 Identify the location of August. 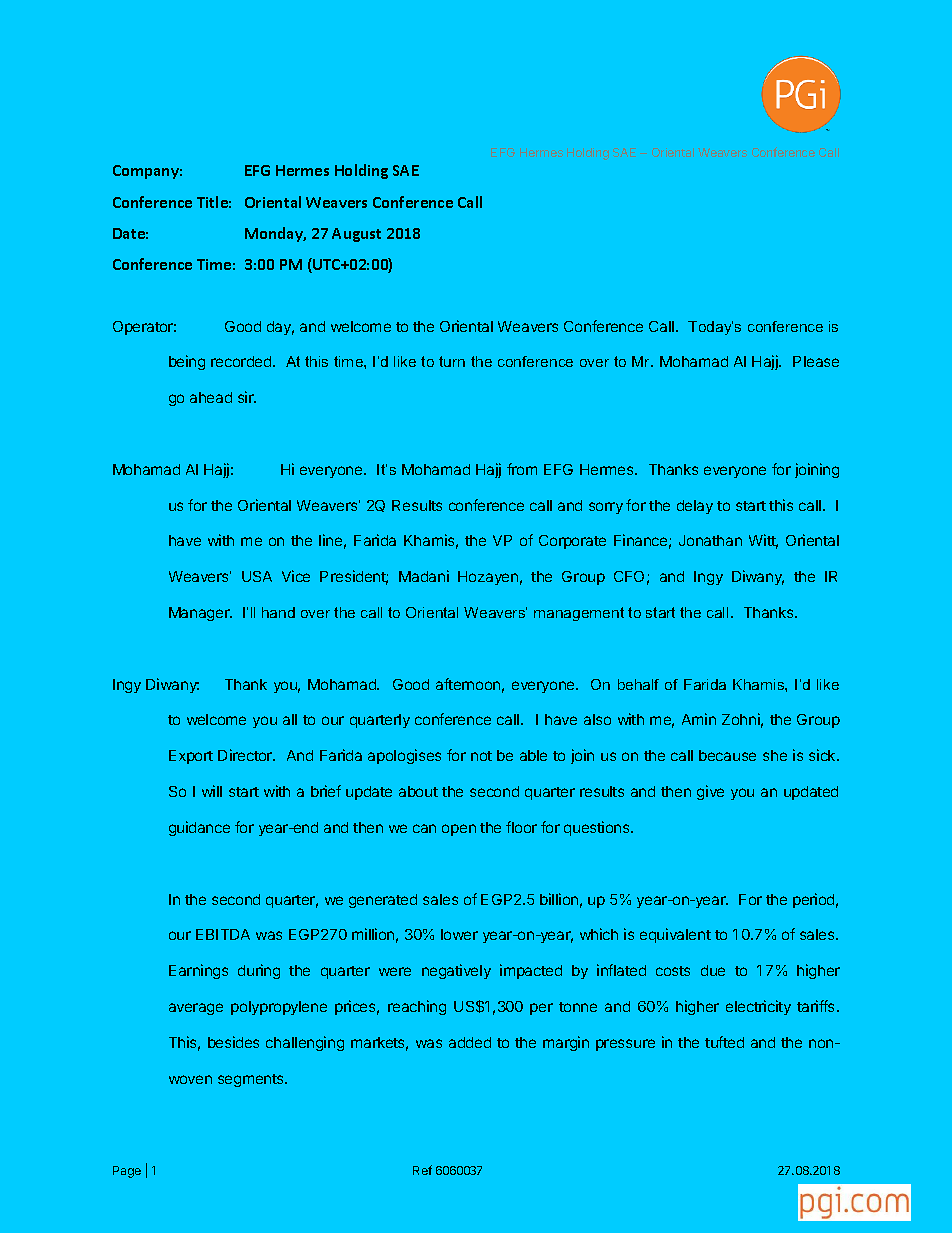
(356, 235).
